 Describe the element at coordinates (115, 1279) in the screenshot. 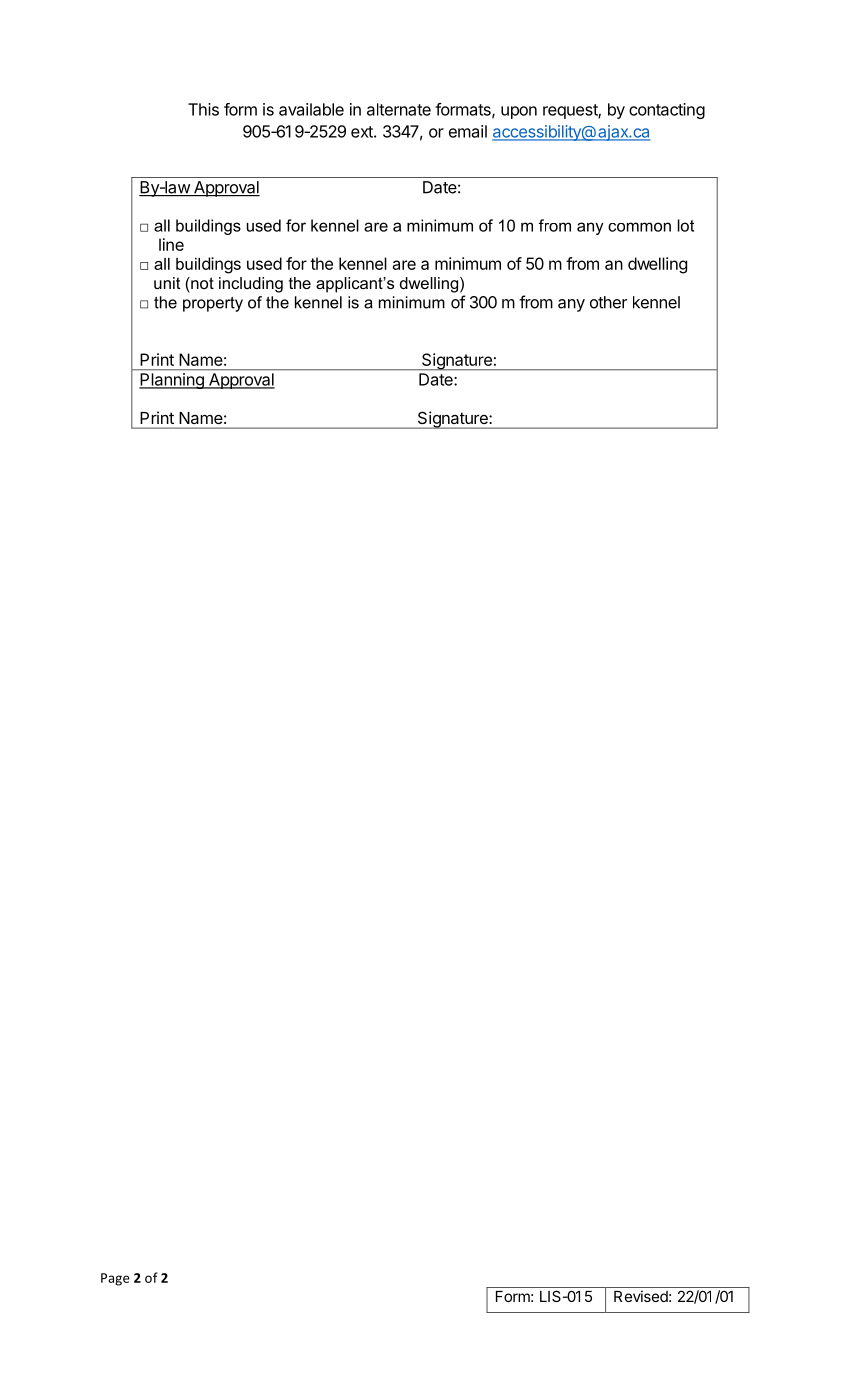

I see `Page` at that location.
